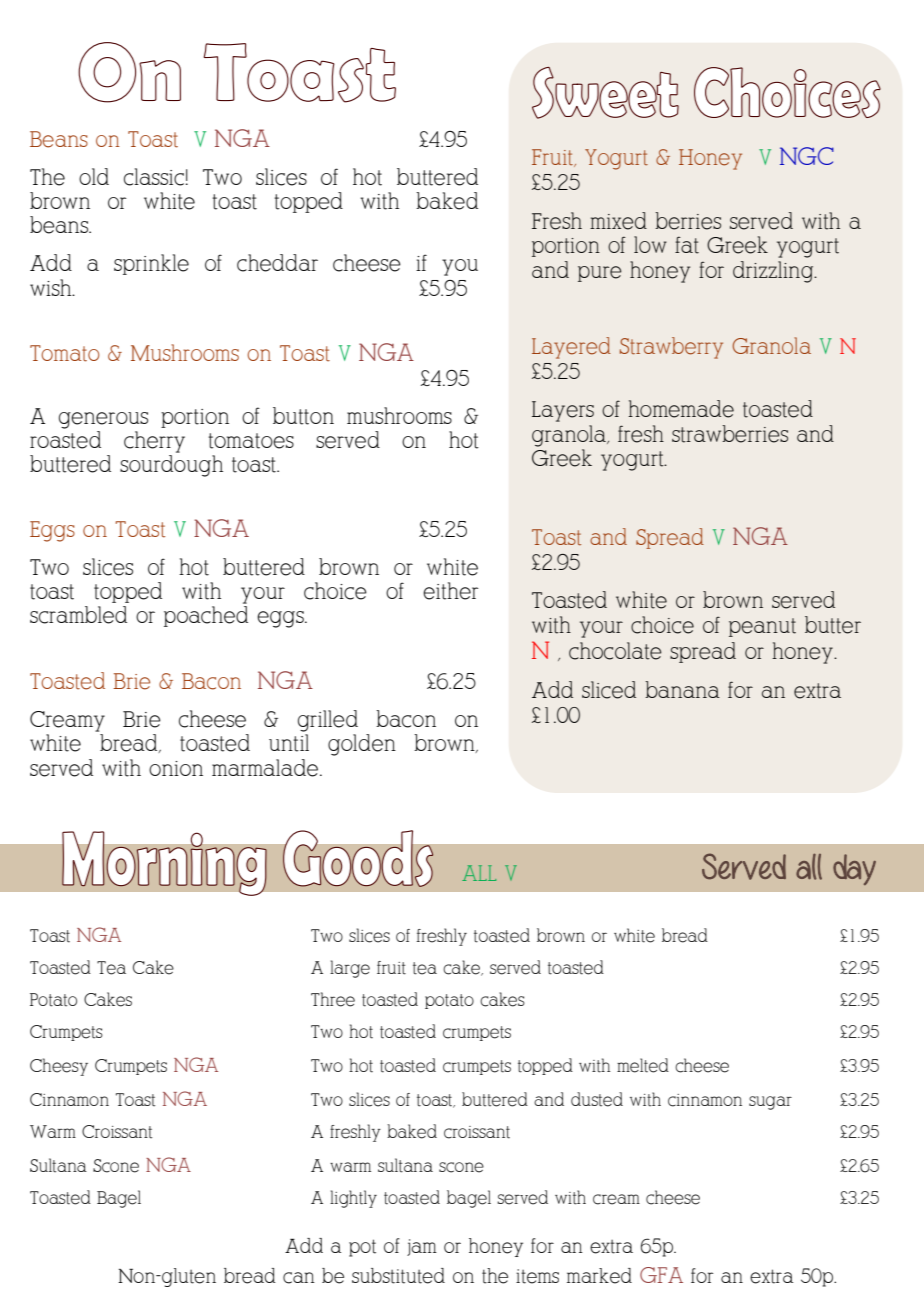  I want to click on until, so click(289, 743).
